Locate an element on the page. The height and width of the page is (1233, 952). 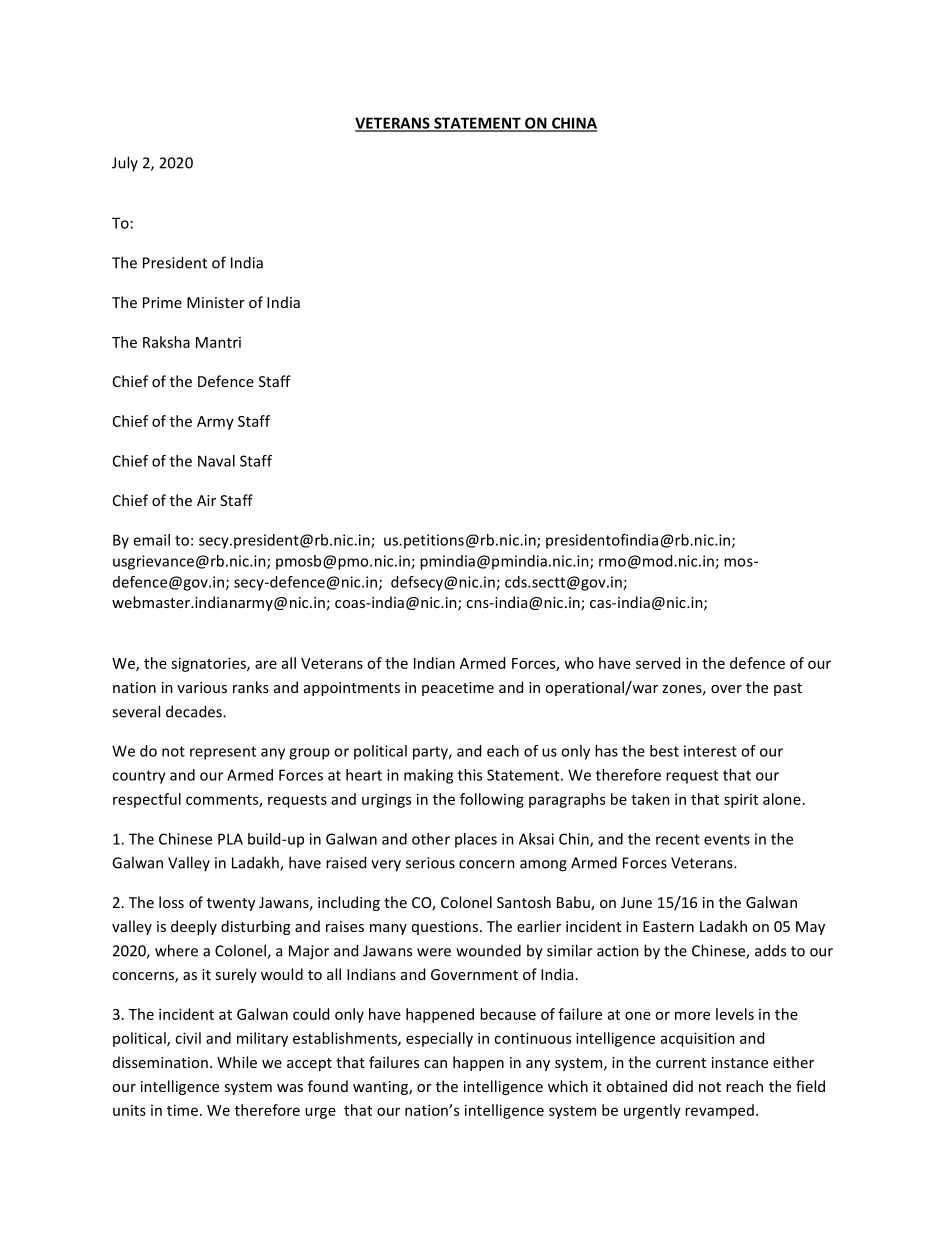
served is located at coordinates (658, 663).
